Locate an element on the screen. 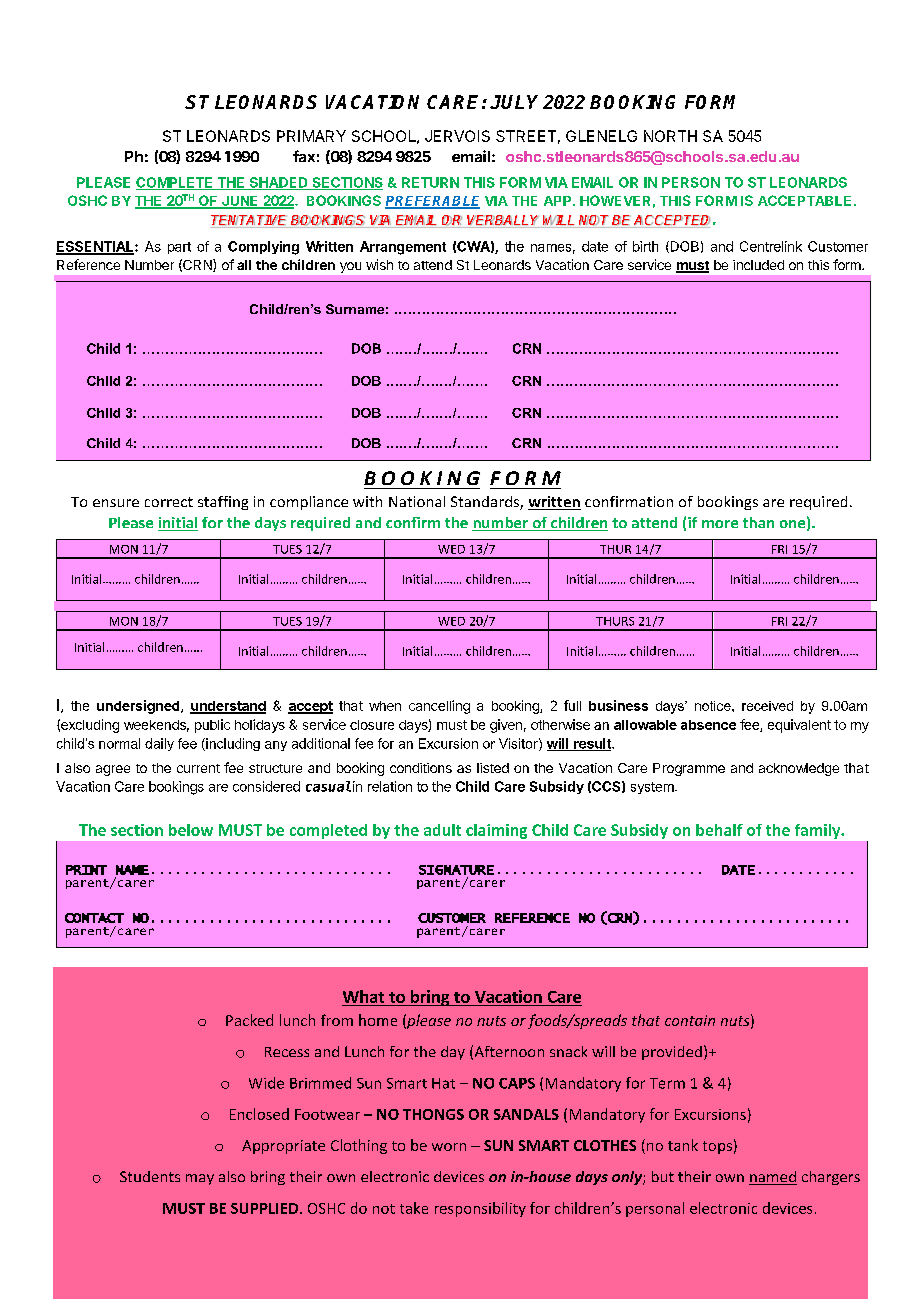  adult is located at coordinates (442, 830).
